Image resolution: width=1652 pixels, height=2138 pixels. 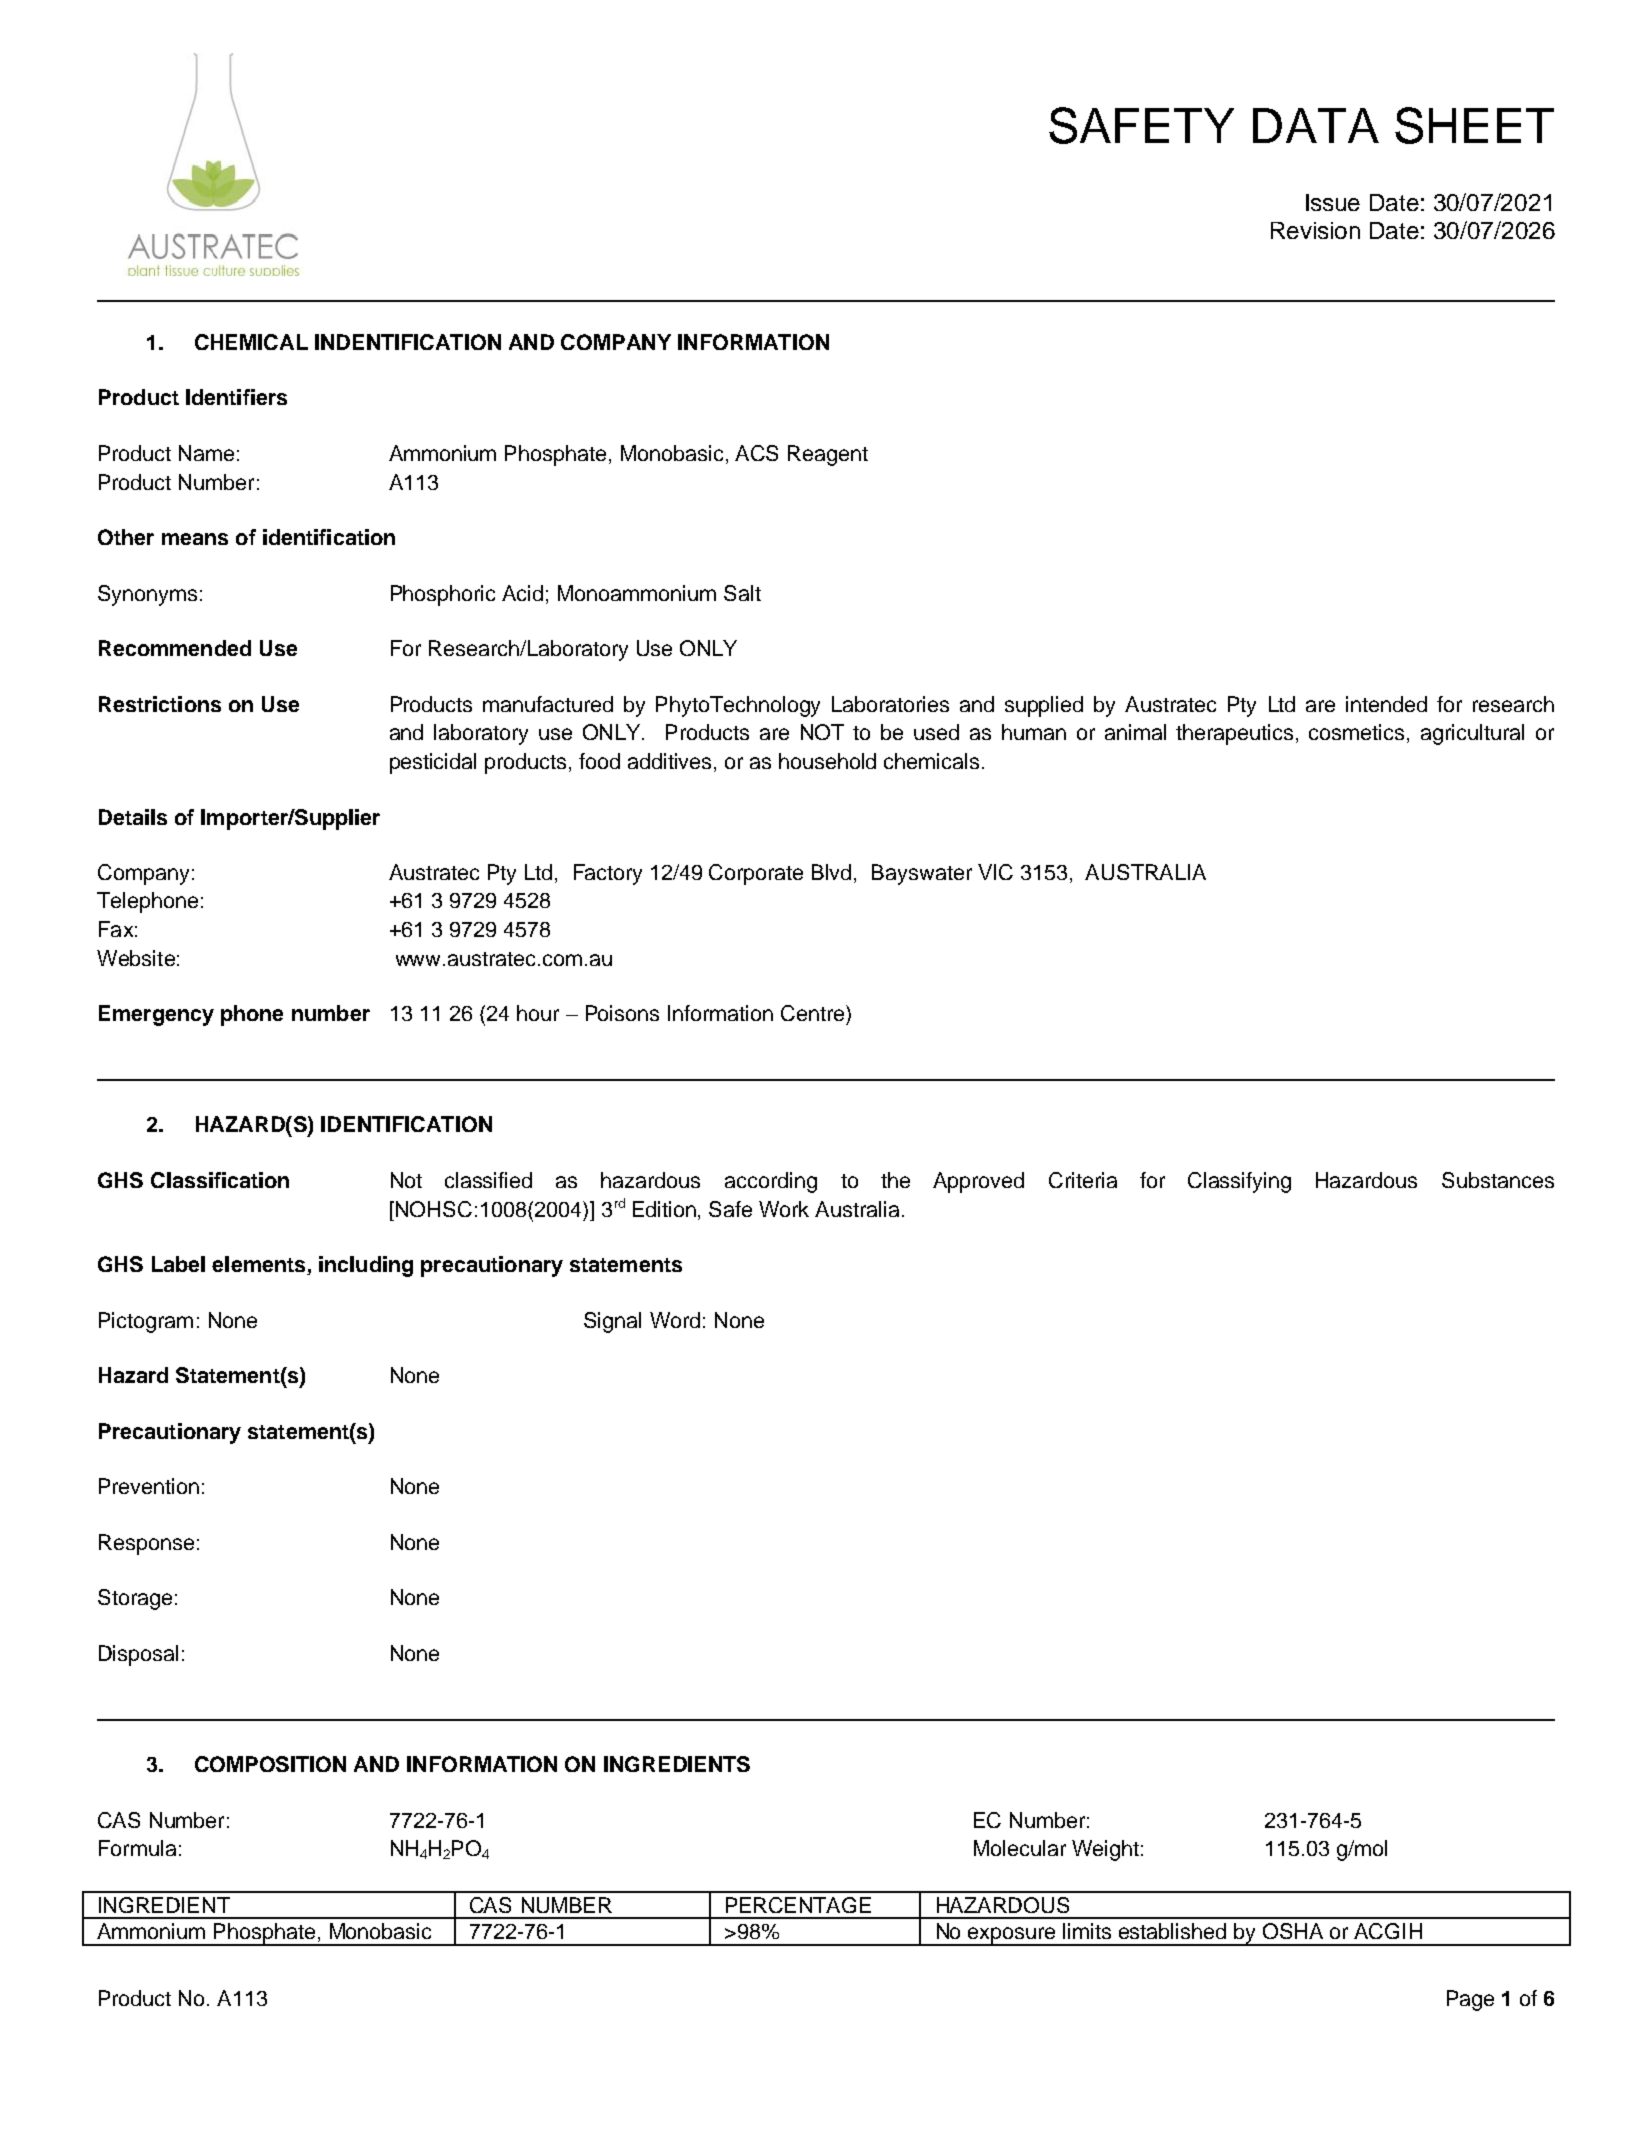 I want to click on household, so click(x=827, y=761).
